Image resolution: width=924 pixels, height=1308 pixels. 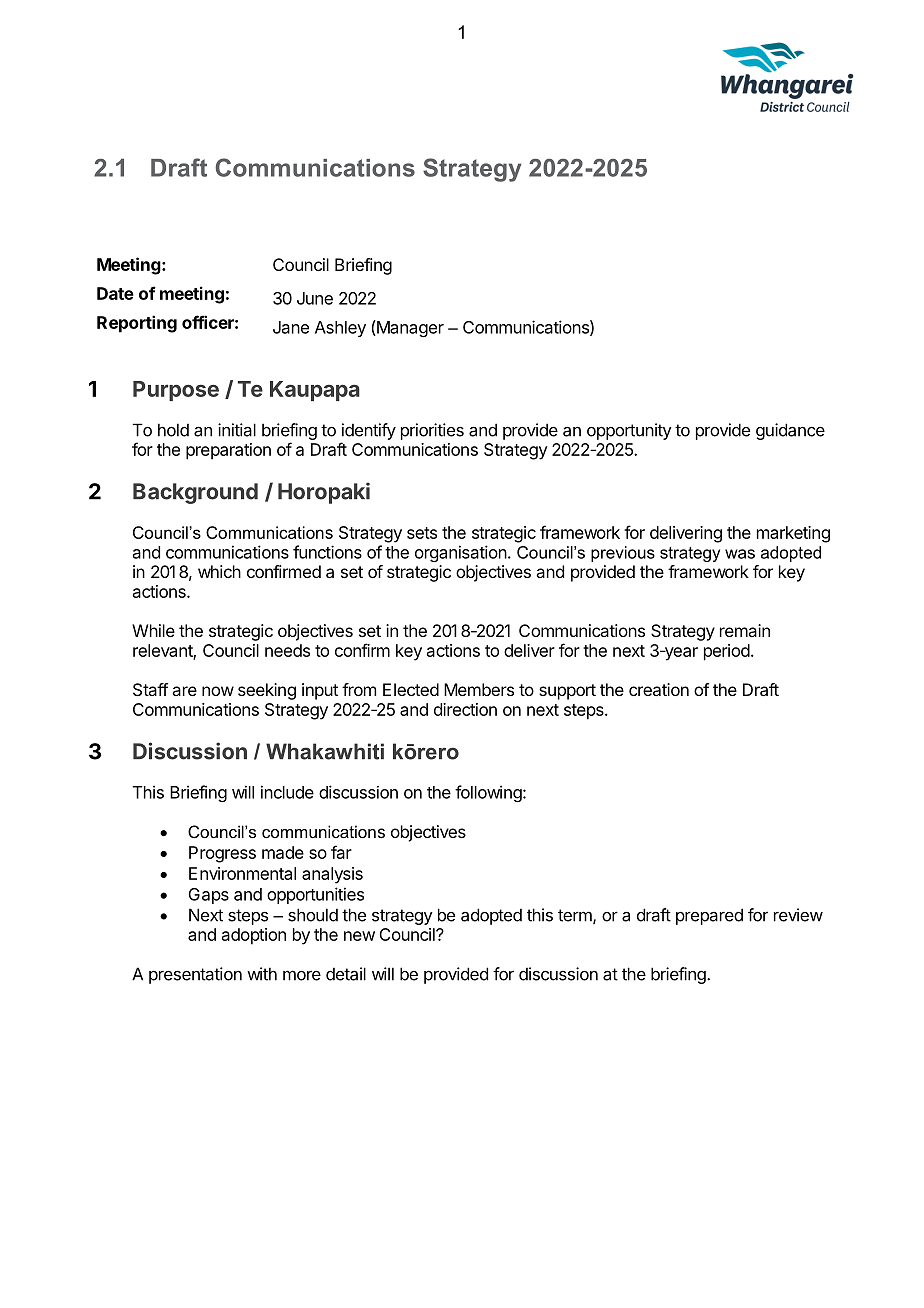 What do you see at coordinates (222, 854) in the screenshot?
I see `Progress` at bounding box center [222, 854].
